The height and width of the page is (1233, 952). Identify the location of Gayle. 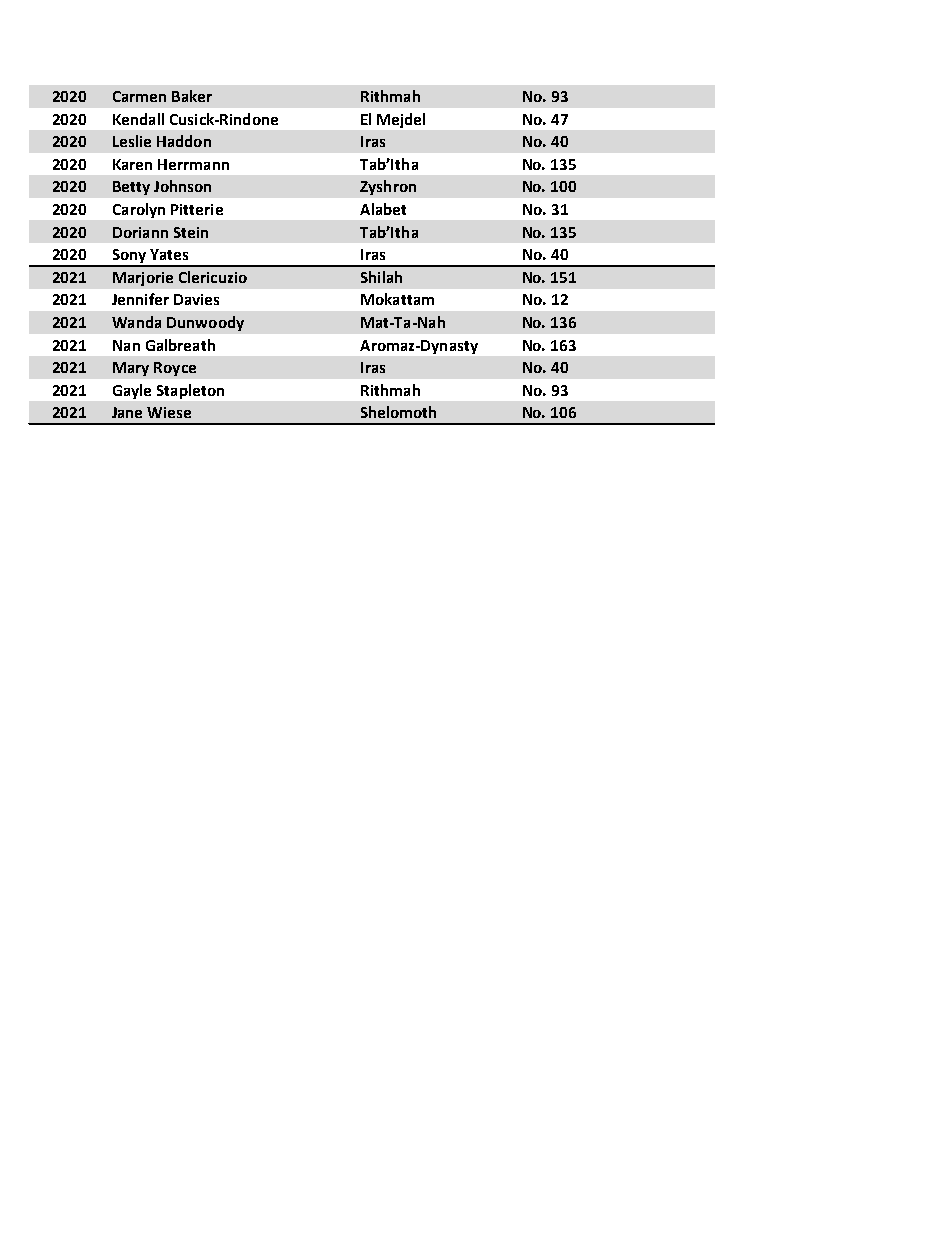
(132, 391).
